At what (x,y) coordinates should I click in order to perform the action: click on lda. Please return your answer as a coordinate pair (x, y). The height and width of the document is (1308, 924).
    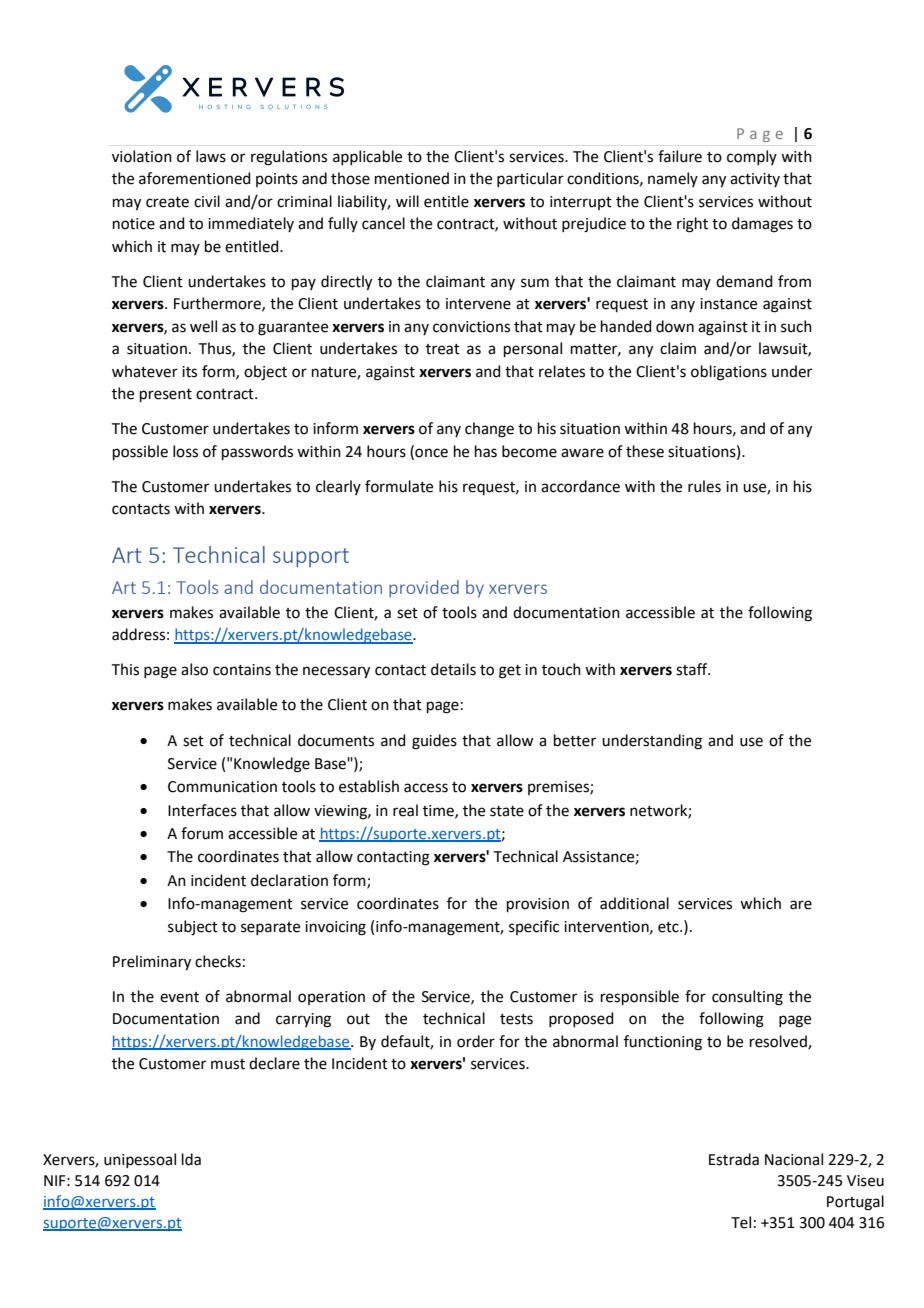
    Looking at the image, I should click on (191, 1159).
